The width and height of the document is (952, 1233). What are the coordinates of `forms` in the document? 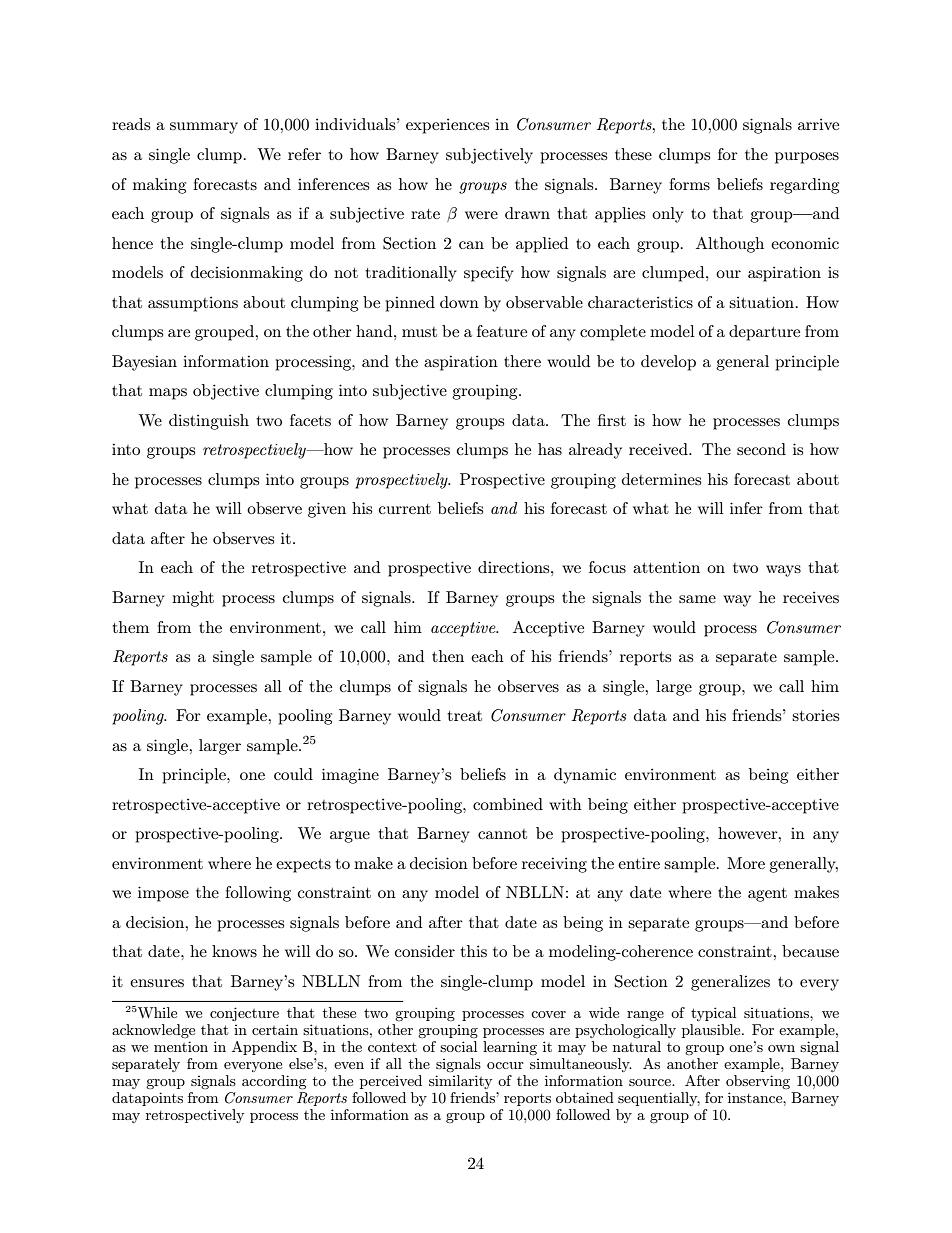 It's located at (689, 184).
